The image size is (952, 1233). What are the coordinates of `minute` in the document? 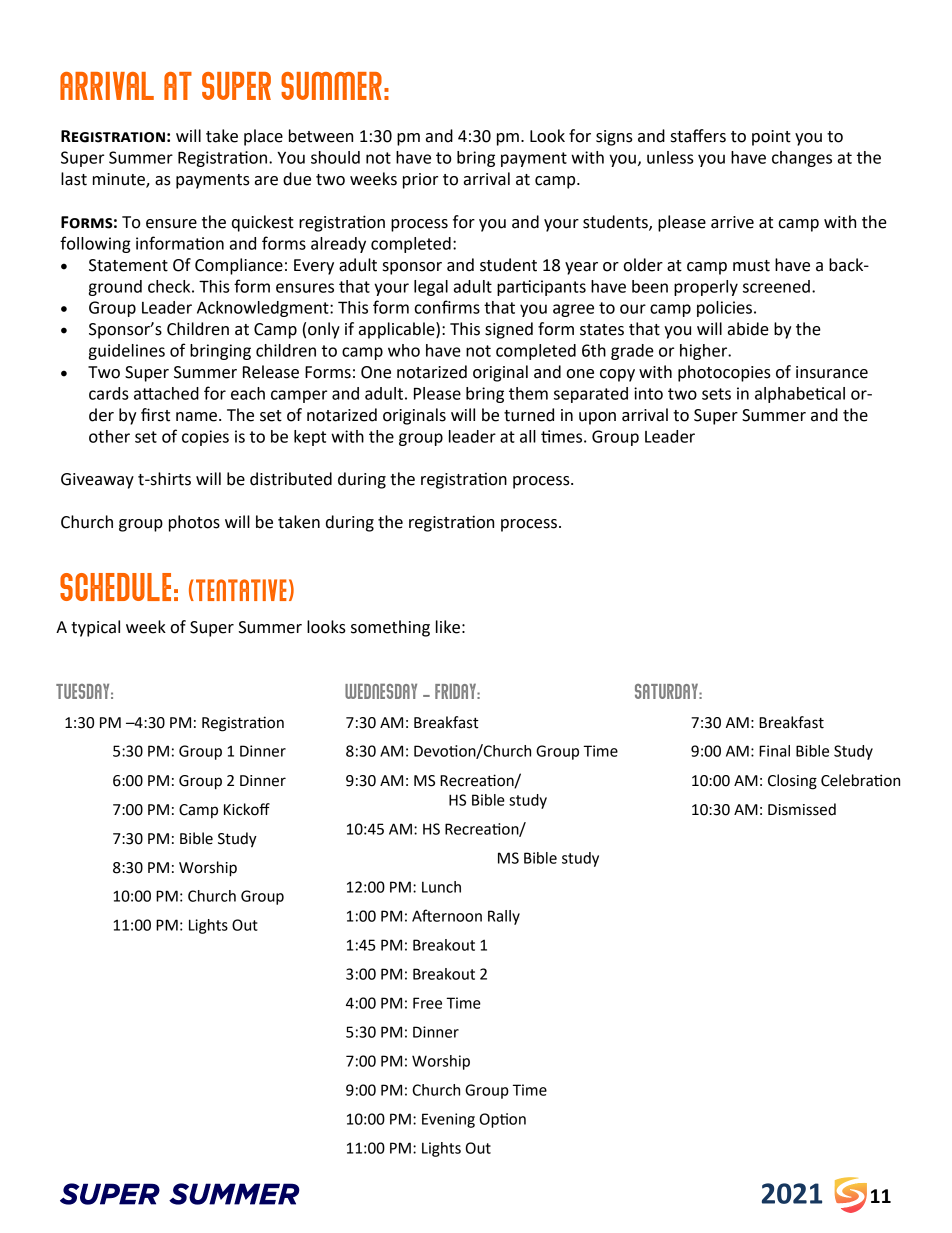 It's located at (120, 180).
